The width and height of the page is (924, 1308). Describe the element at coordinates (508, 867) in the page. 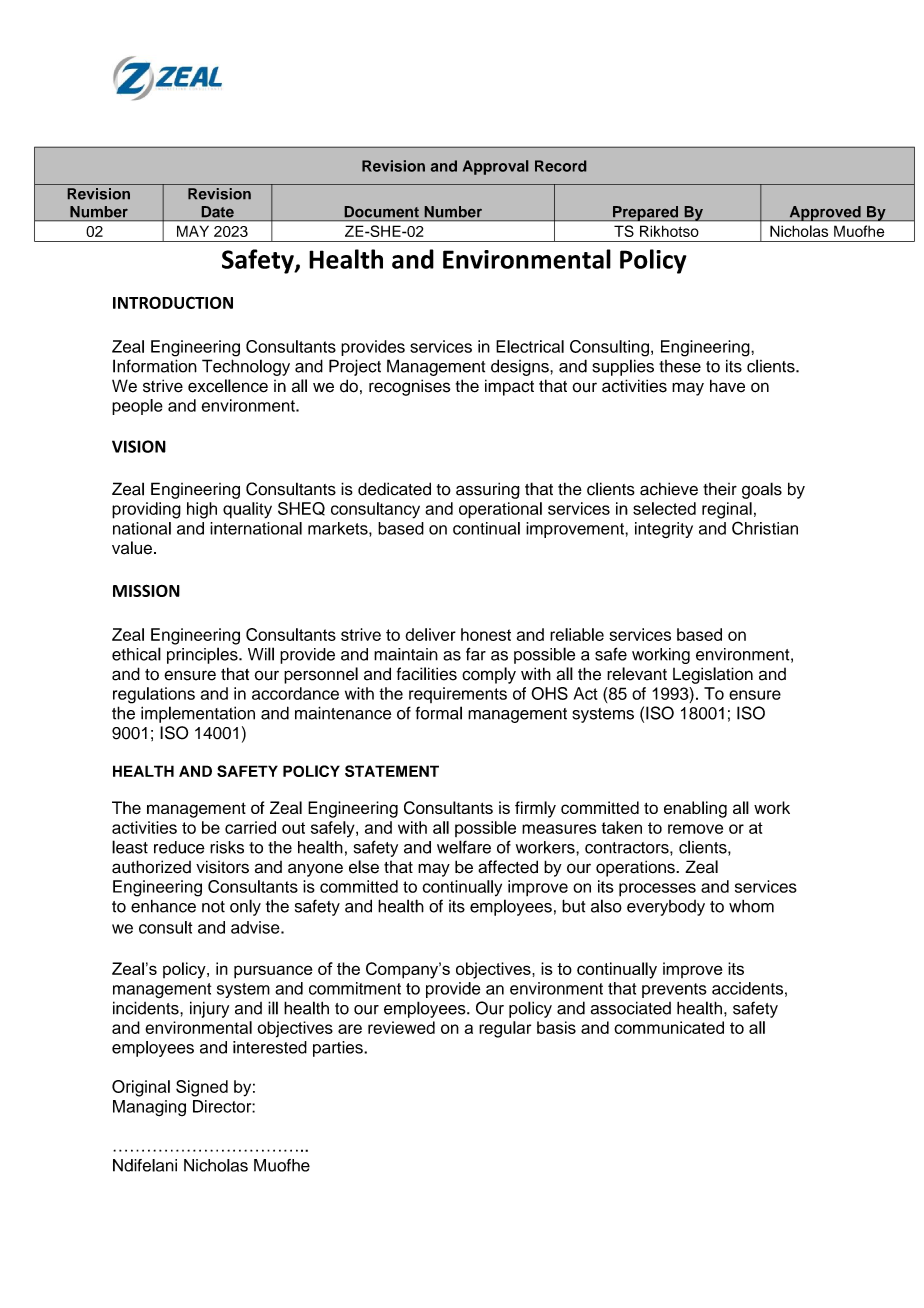

I see `affected` at that location.
